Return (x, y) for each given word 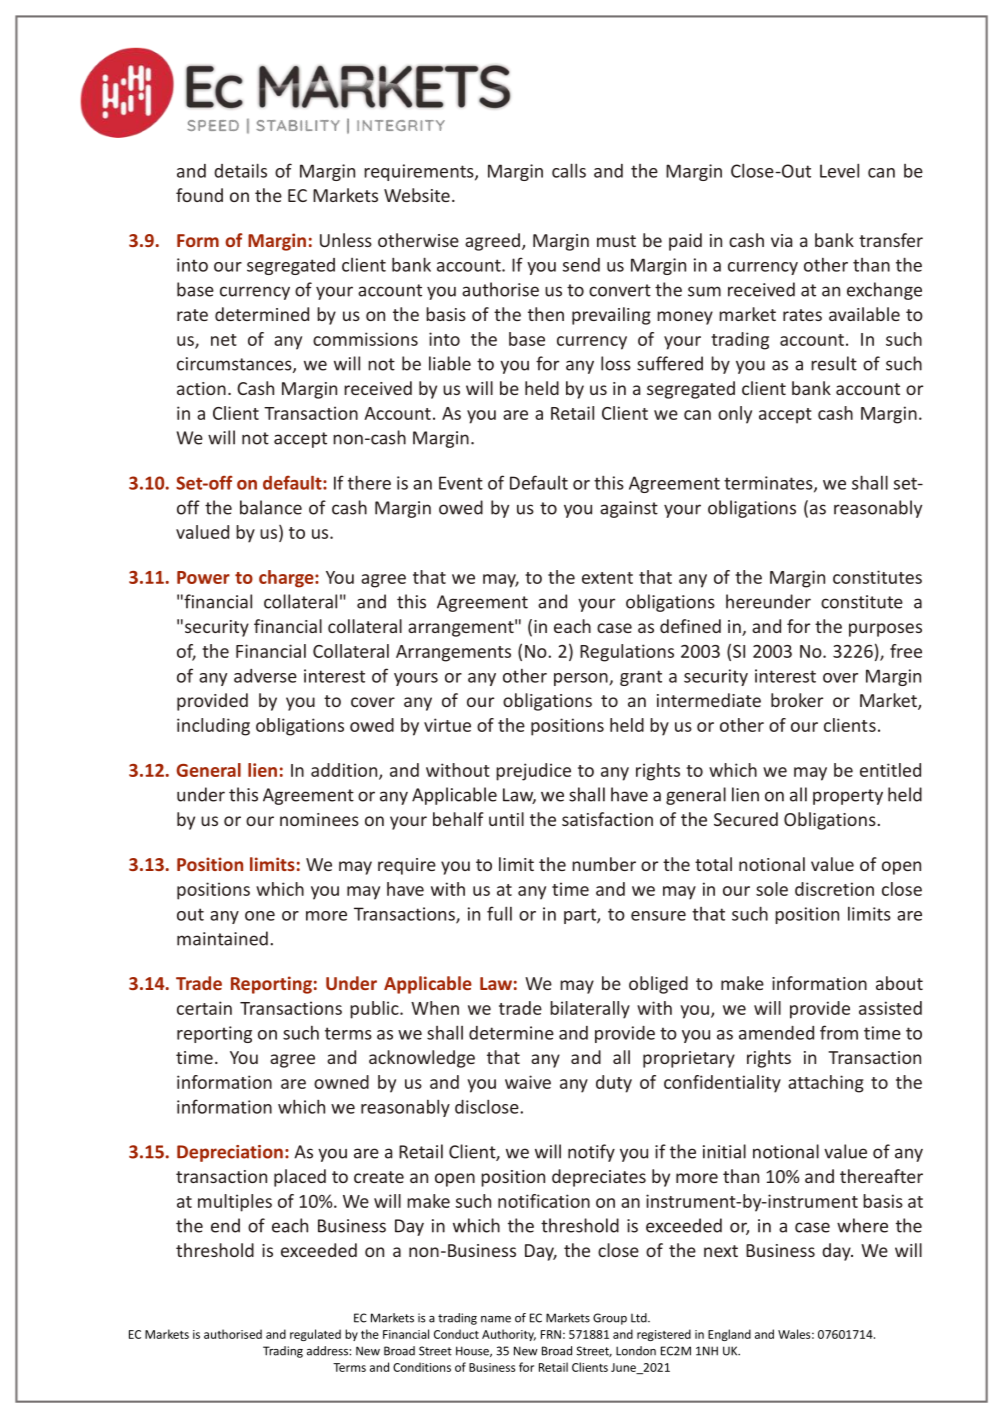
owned (341, 1082)
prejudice (533, 772)
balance (271, 507)
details (240, 170)
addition (345, 771)
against (629, 509)
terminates (769, 484)
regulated (315, 1335)
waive (528, 1082)
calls (569, 170)
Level (839, 170)
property (848, 797)
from (839, 1032)
